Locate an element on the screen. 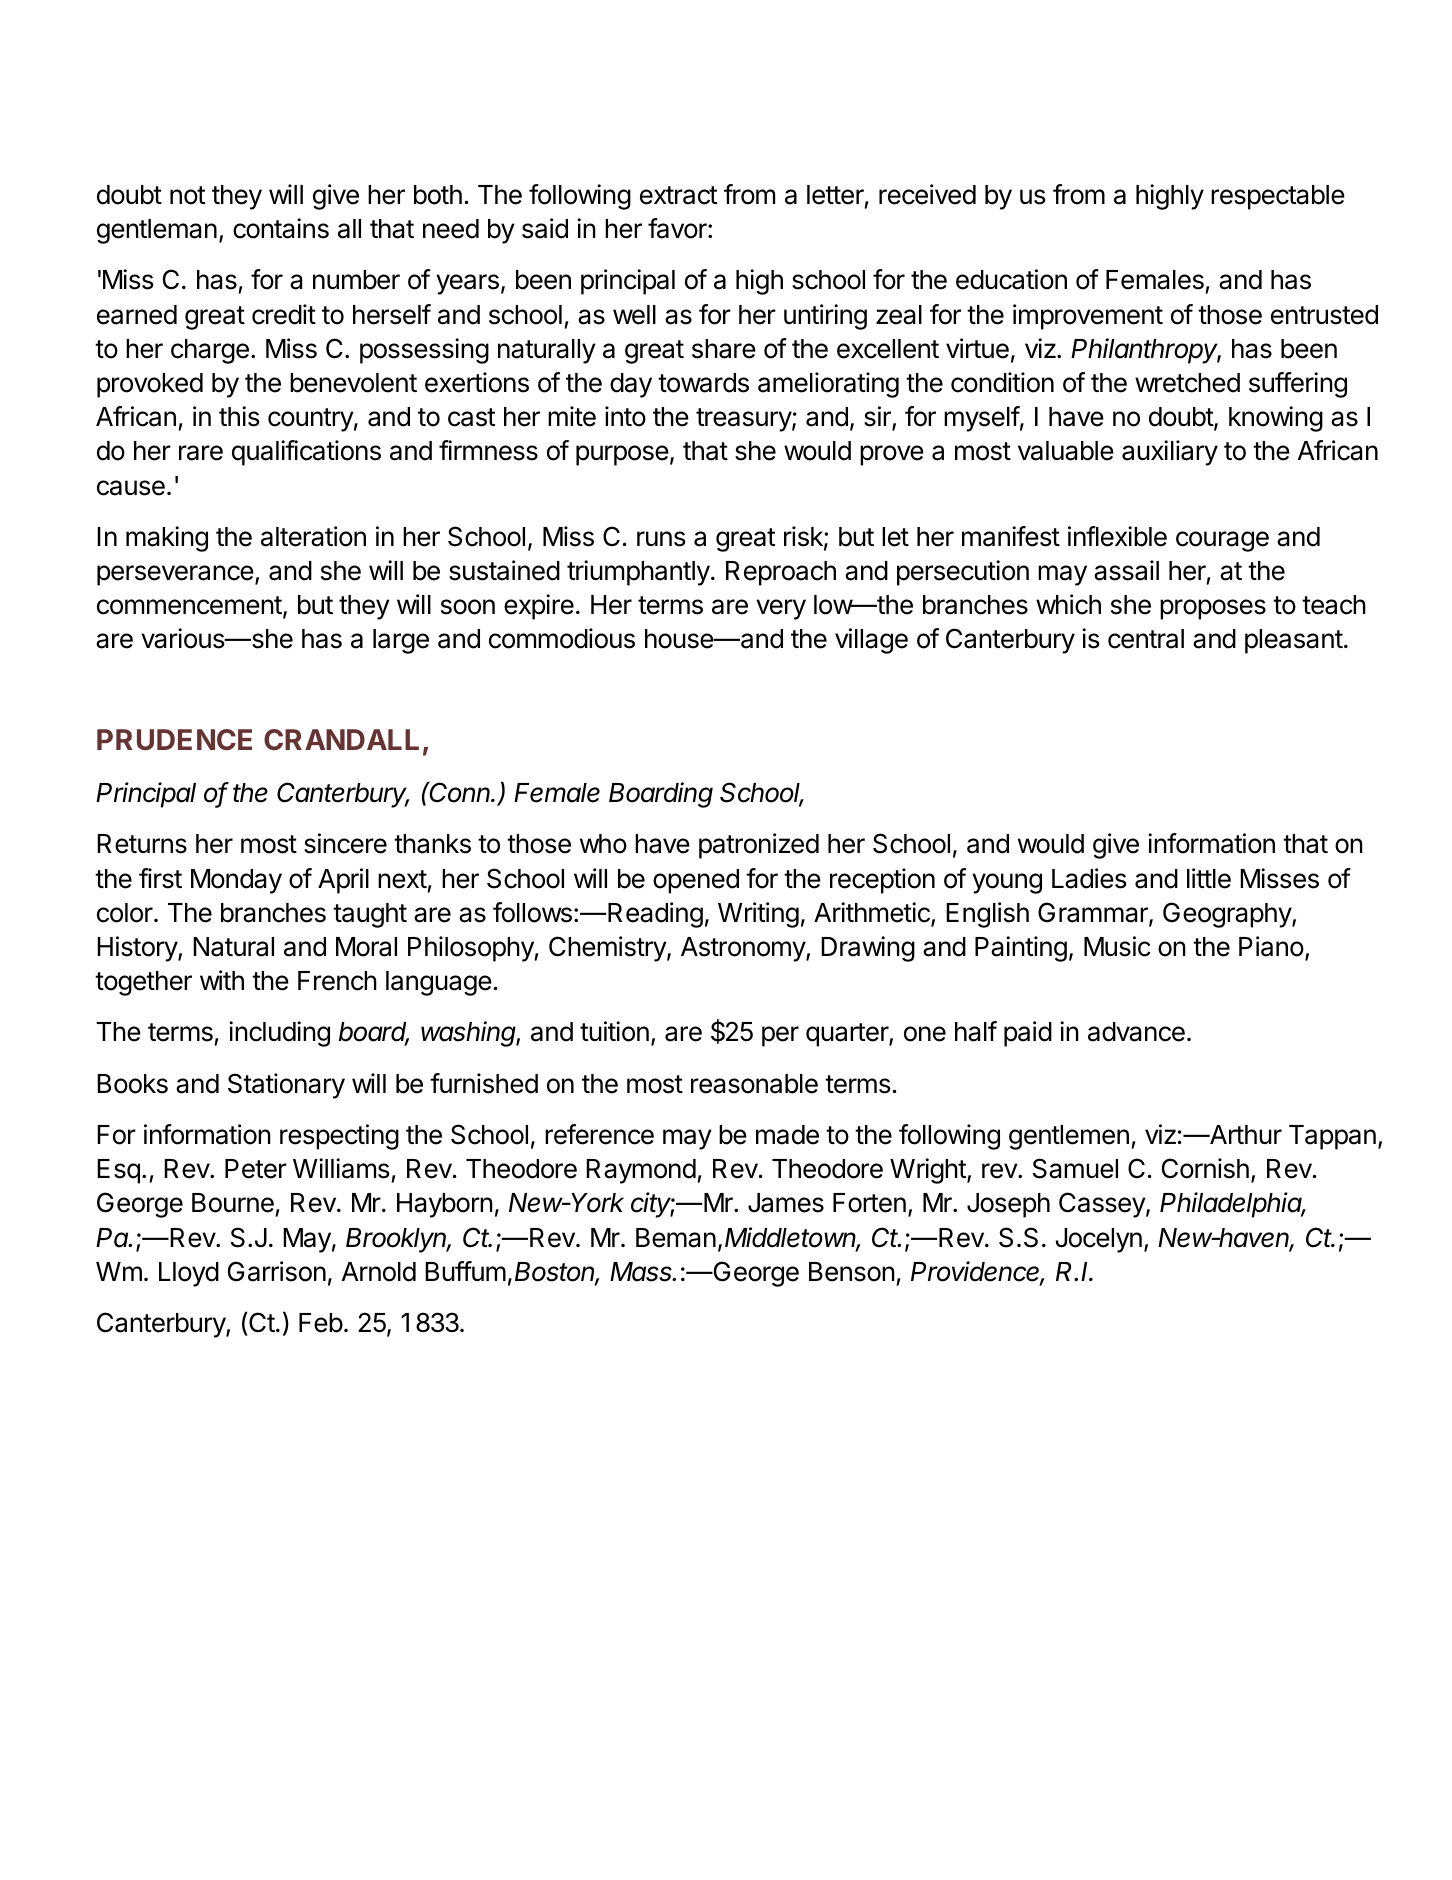 This screenshot has width=1452, height=1880. little is located at coordinates (1209, 878).
